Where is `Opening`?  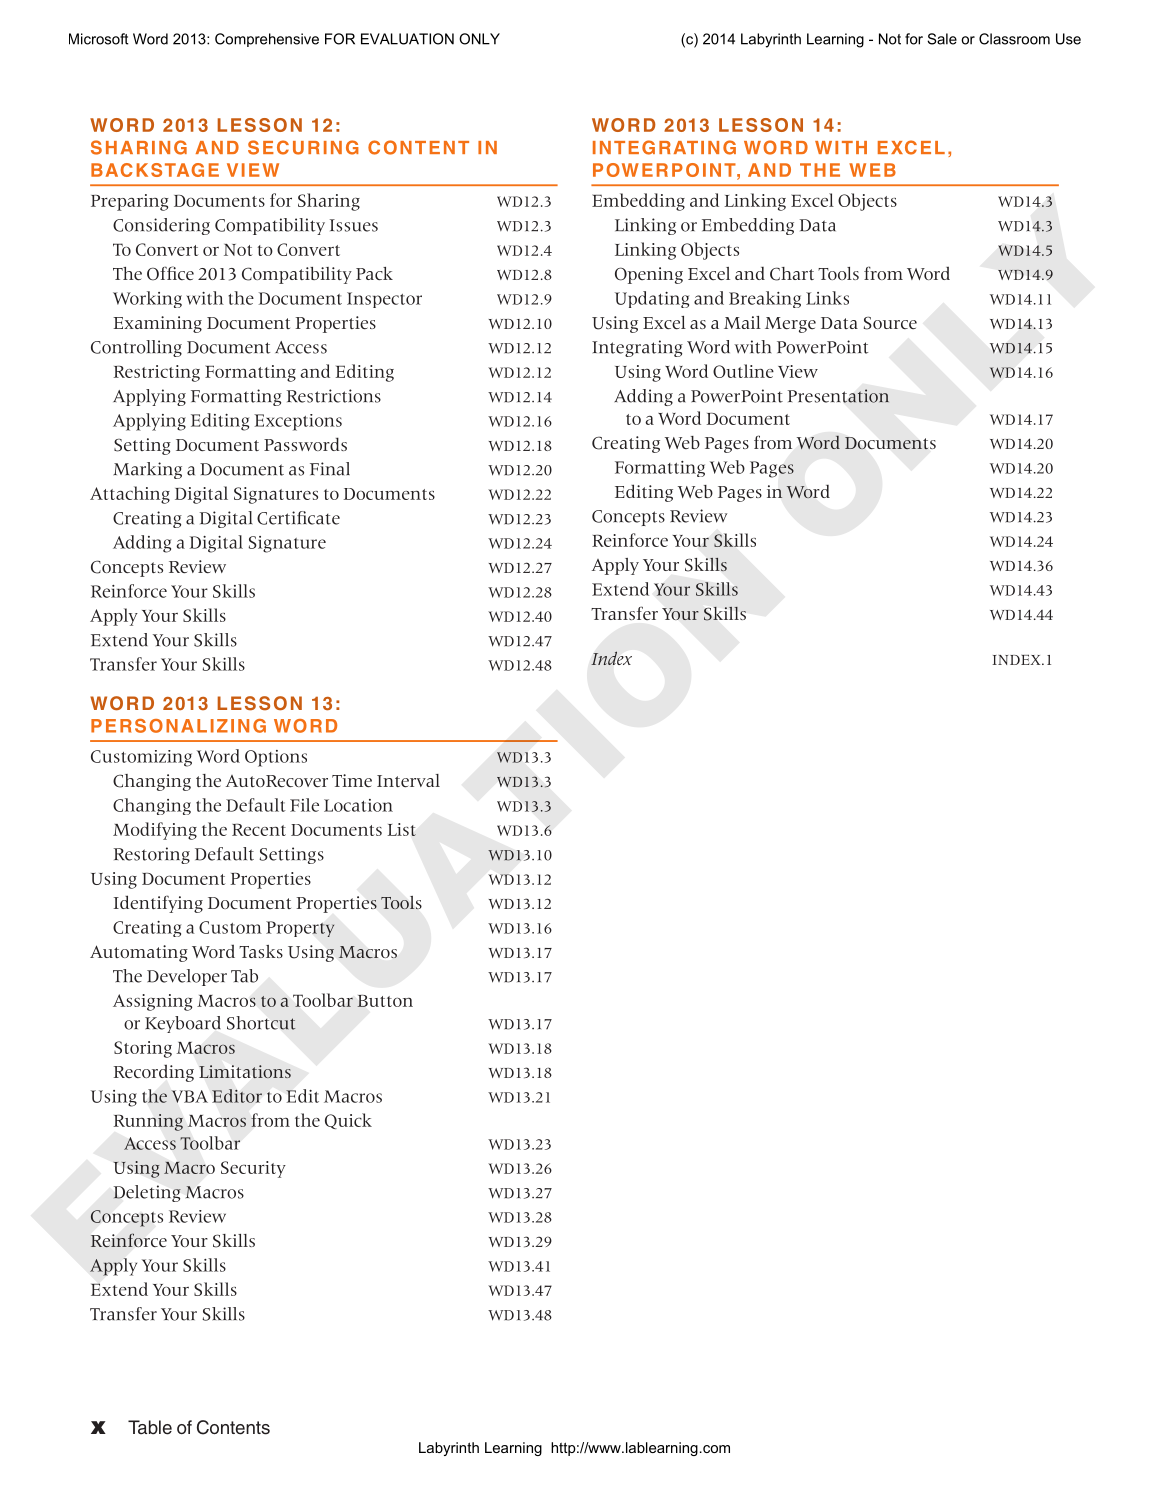
Opening is located at coordinates (649, 275).
